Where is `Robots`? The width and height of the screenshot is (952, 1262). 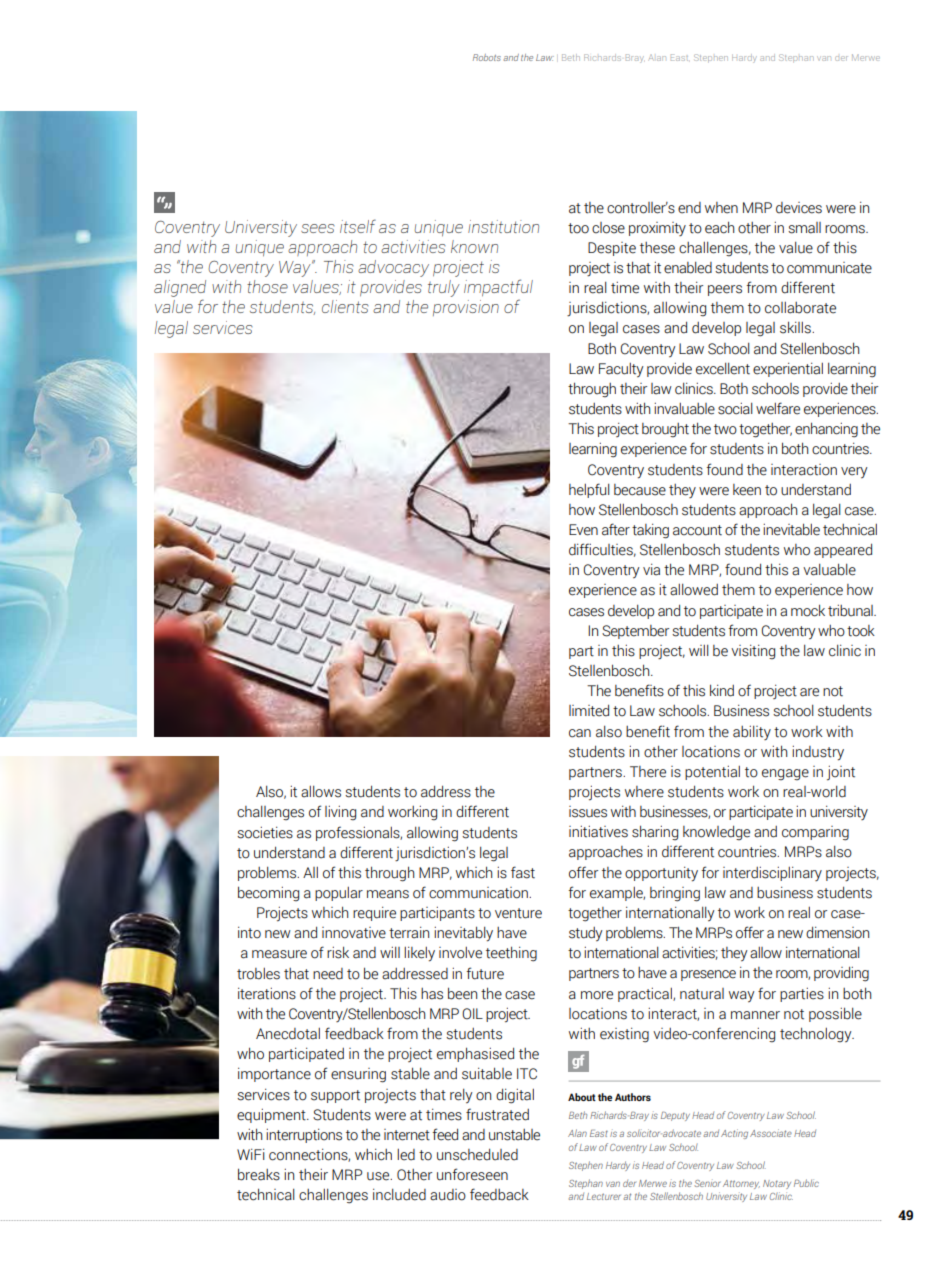
Robots is located at coordinates (487, 57).
